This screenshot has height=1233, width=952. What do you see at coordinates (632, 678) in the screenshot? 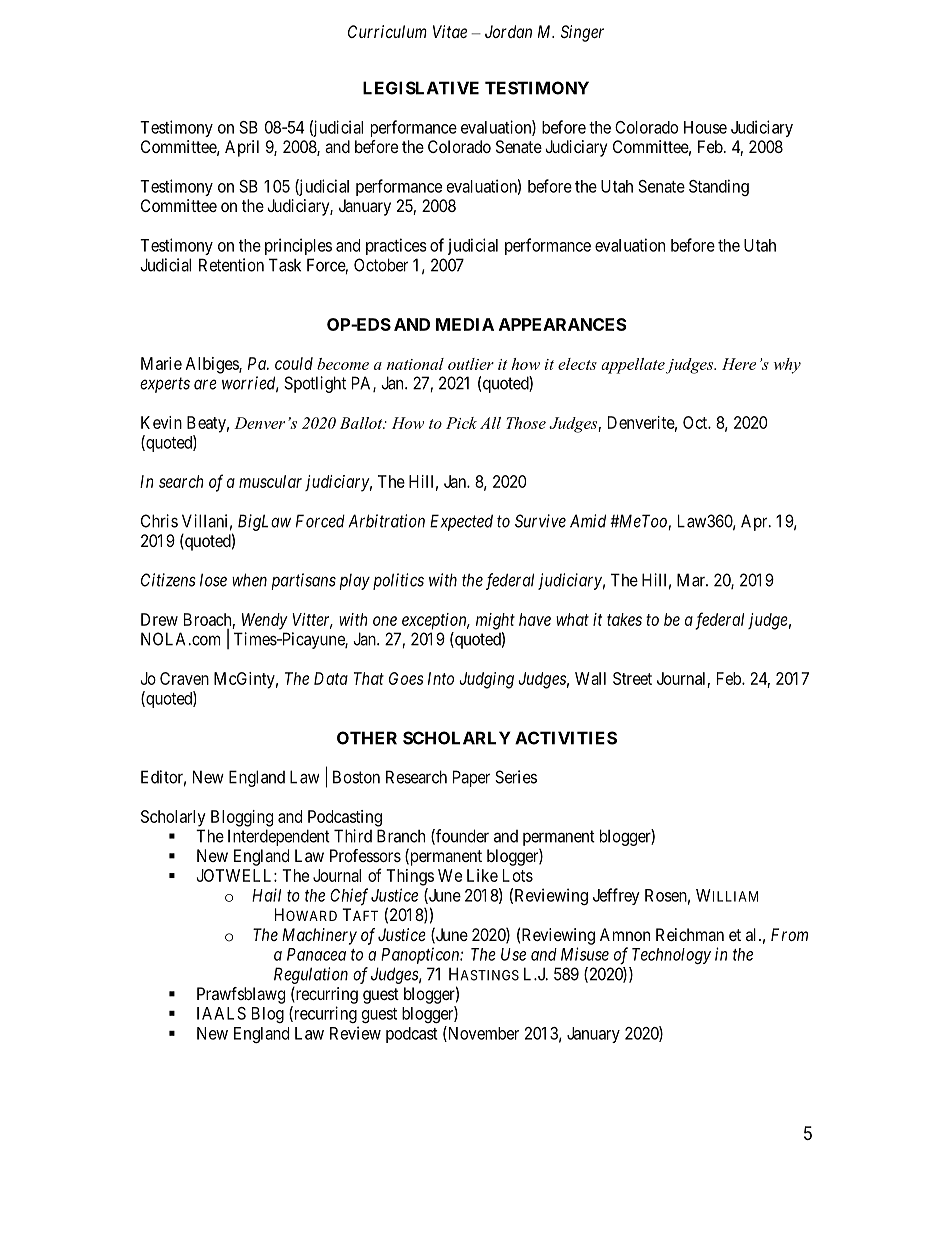
I see `Street` at bounding box center [632, 678].
